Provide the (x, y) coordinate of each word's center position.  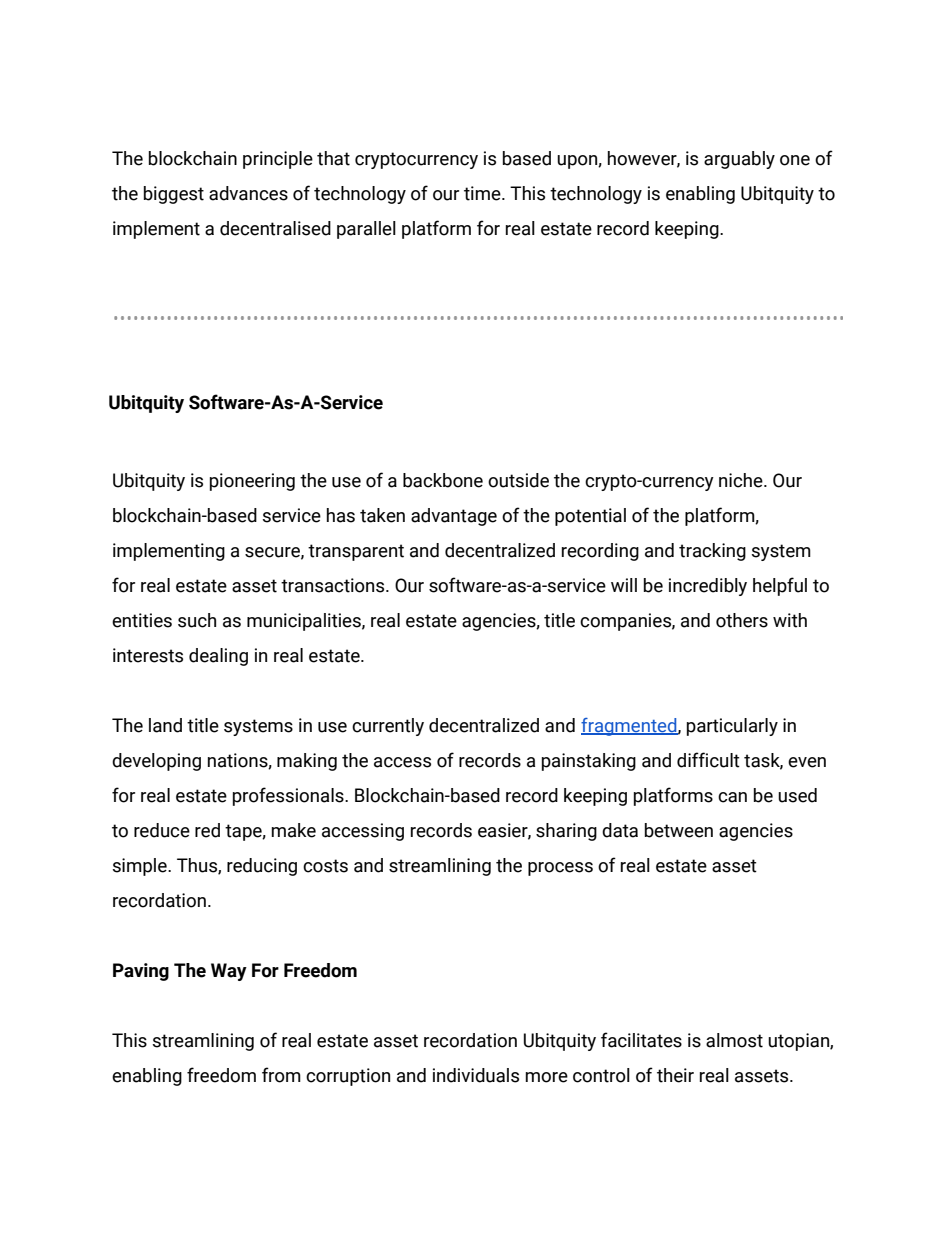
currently (388, 727)
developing (156, 762)
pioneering (252, 482)
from (281, 1075)
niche (742, 480)
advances (248, 193)
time (483, 193)
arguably (739, 160)
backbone (443, 480)
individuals (476, 1075)
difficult (708, 760)
